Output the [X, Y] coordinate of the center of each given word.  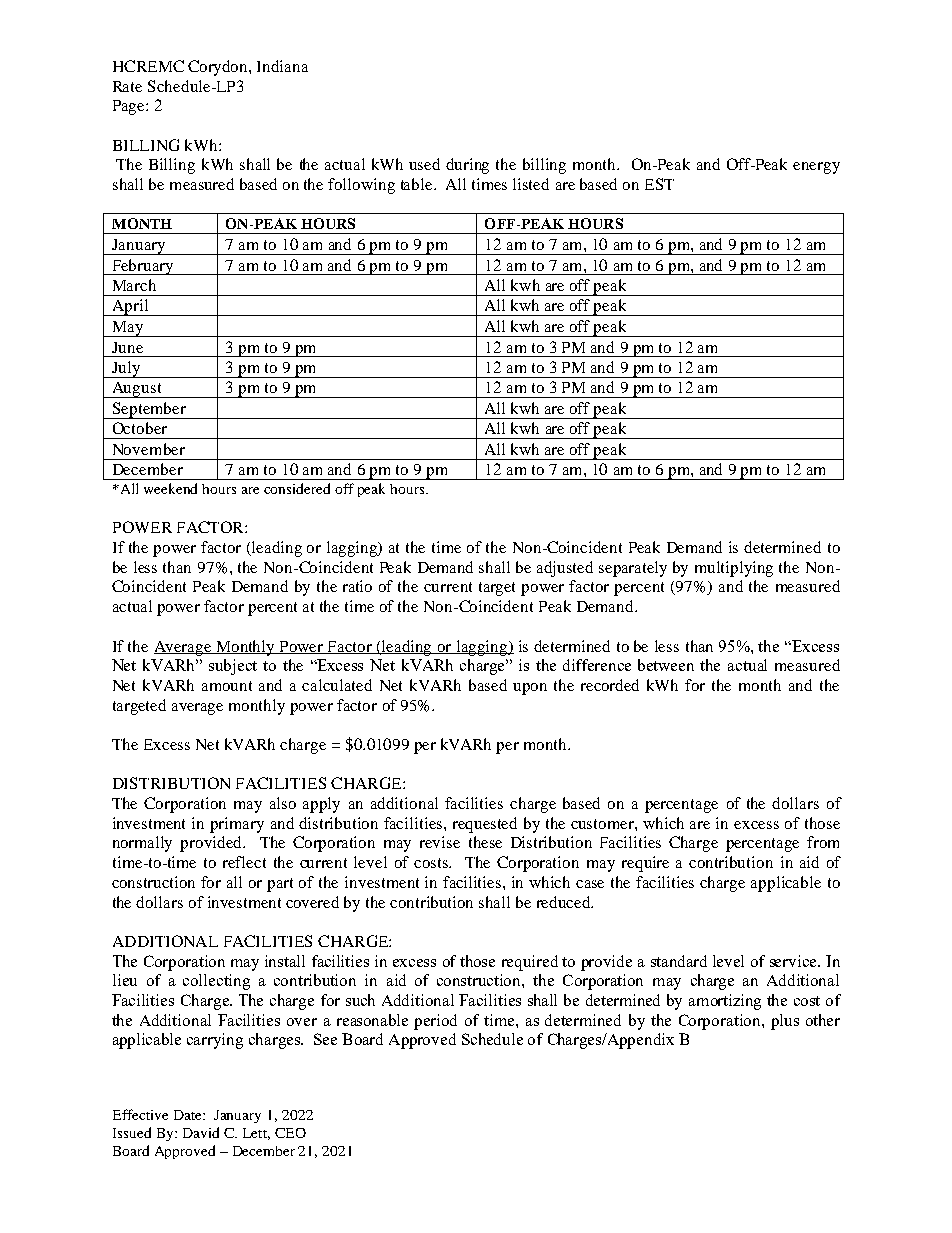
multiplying [734, 569]
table [418, 184]
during [467, 166]
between [666, 665]
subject [233, 667]
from [823, 842]
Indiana [282, 66]
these [485, 842]
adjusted [565, 569]
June [127, 347]
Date [189, 1115]
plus [785, 1022]
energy [816, 168]
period [435, 1022]
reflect [244, 862]
